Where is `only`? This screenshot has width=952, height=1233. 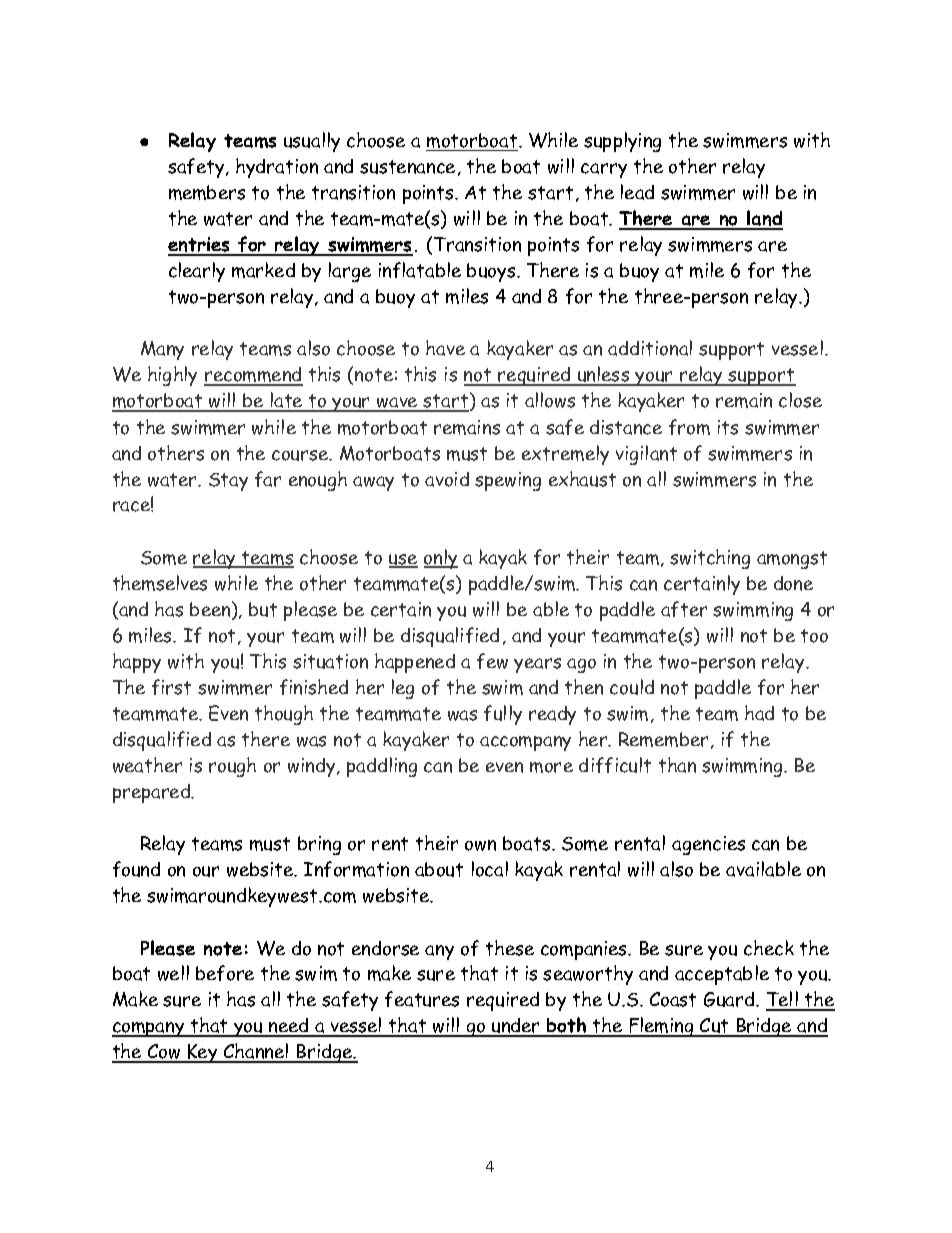 only is located at coordinates (441, 559).
